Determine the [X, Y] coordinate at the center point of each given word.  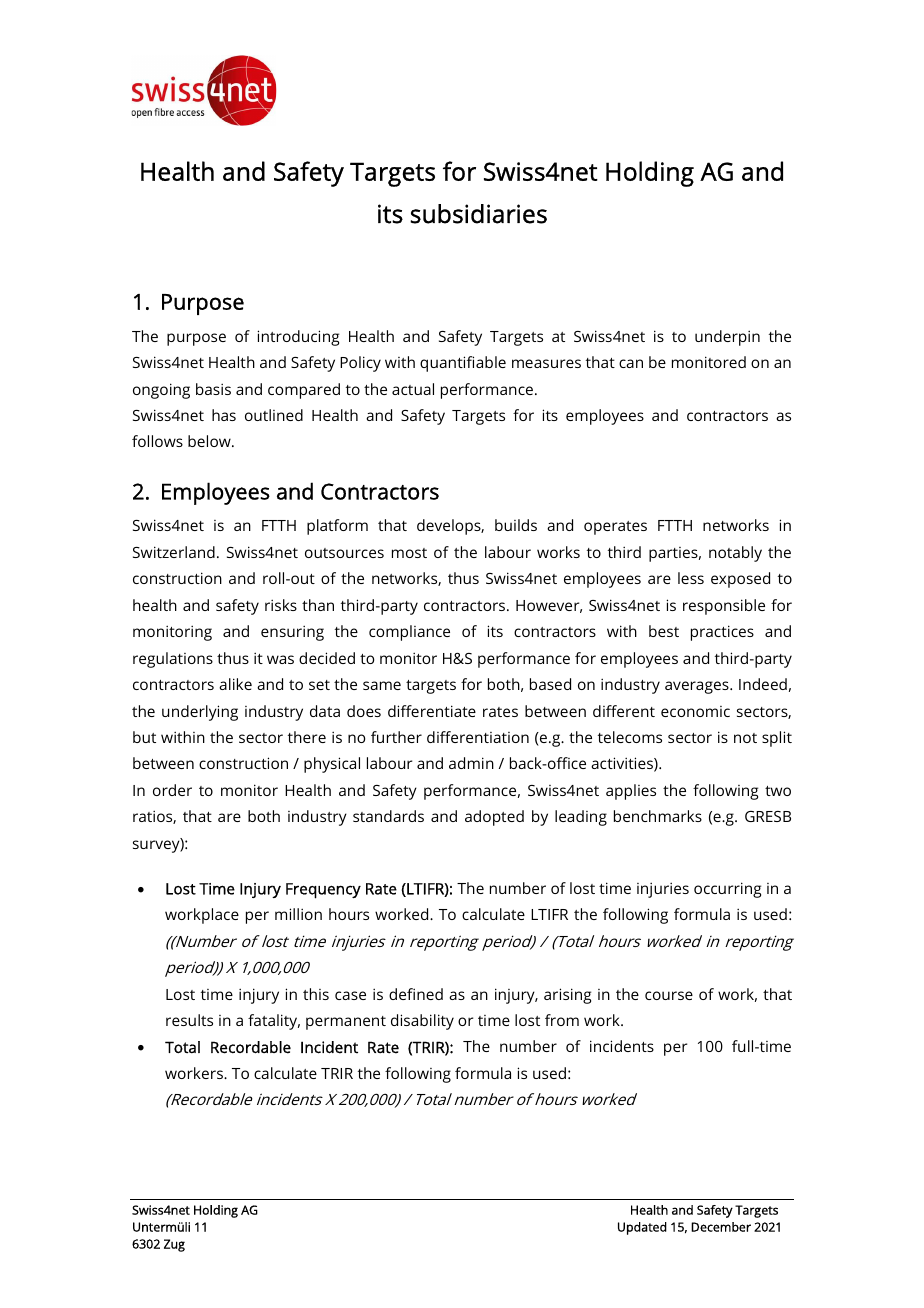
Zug [174, 1245]
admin [471, 763]
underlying [200, 713]
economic [695, 711]
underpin [727, 338]
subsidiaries [478, 214]
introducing [298, 338]
